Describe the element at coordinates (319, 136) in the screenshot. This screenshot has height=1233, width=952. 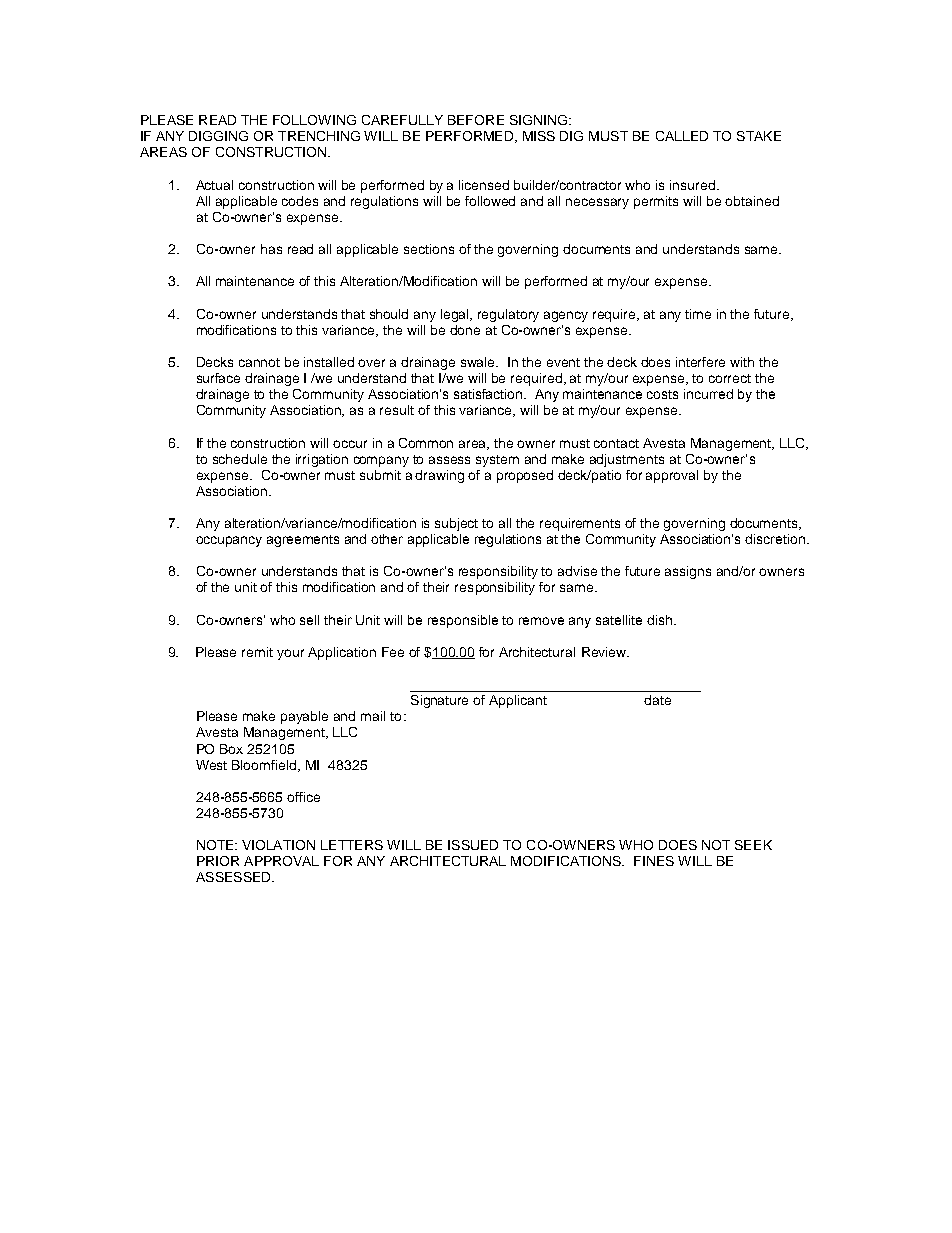
I see `TRENCHING` at that location.
